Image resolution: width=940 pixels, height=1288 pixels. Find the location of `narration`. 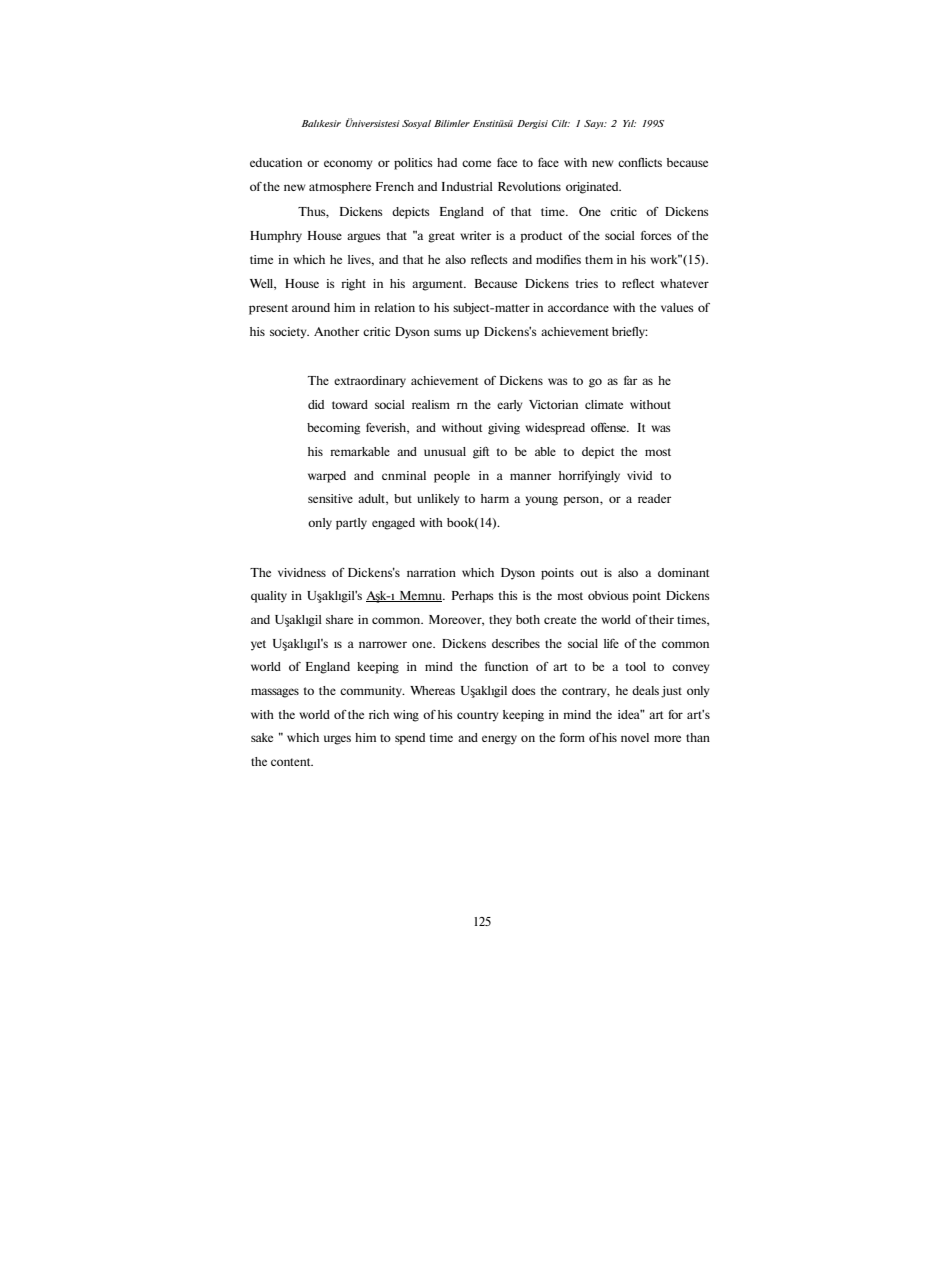

narration is located at coordinates (431, 572).
